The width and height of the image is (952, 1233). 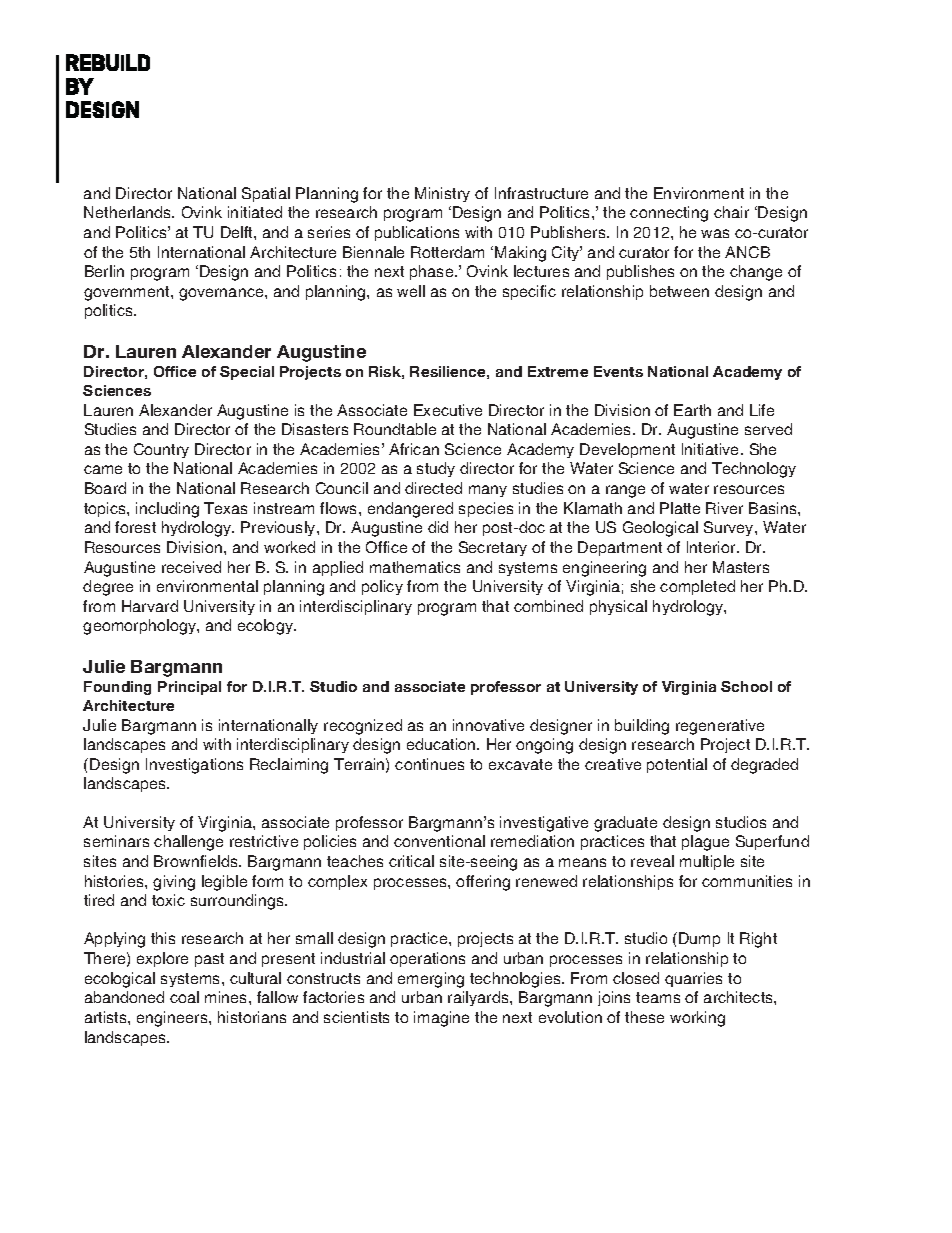 What do you see at coordinates (669, 214) in the image?
I see `connecting` at bounding box center [669, 214].
